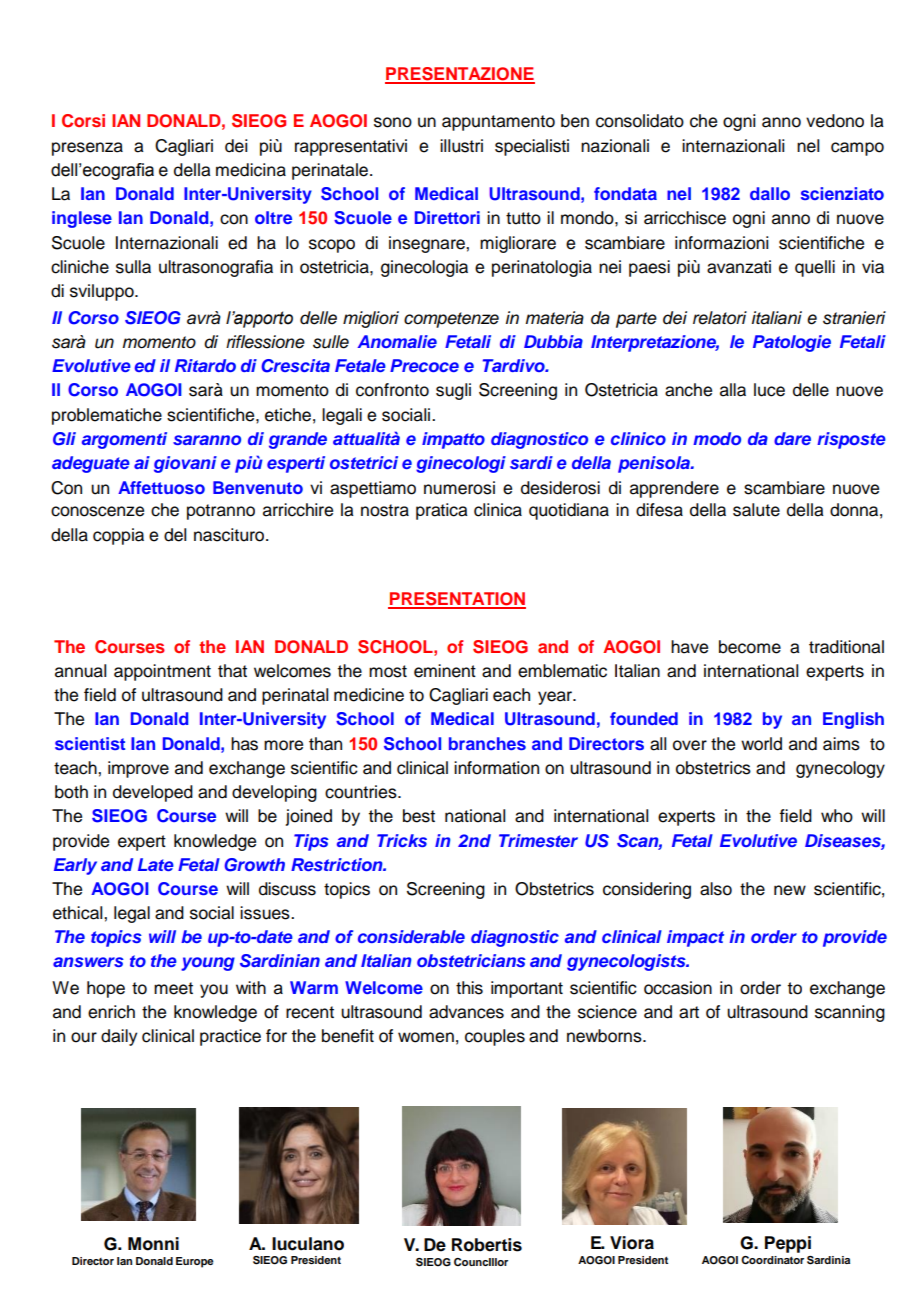 The height and width of the screenshot is (1311, 924). What do you see at coordinates (251, 170) in the screenshot?
I see `medicina` at bounding box center [251, 170].
